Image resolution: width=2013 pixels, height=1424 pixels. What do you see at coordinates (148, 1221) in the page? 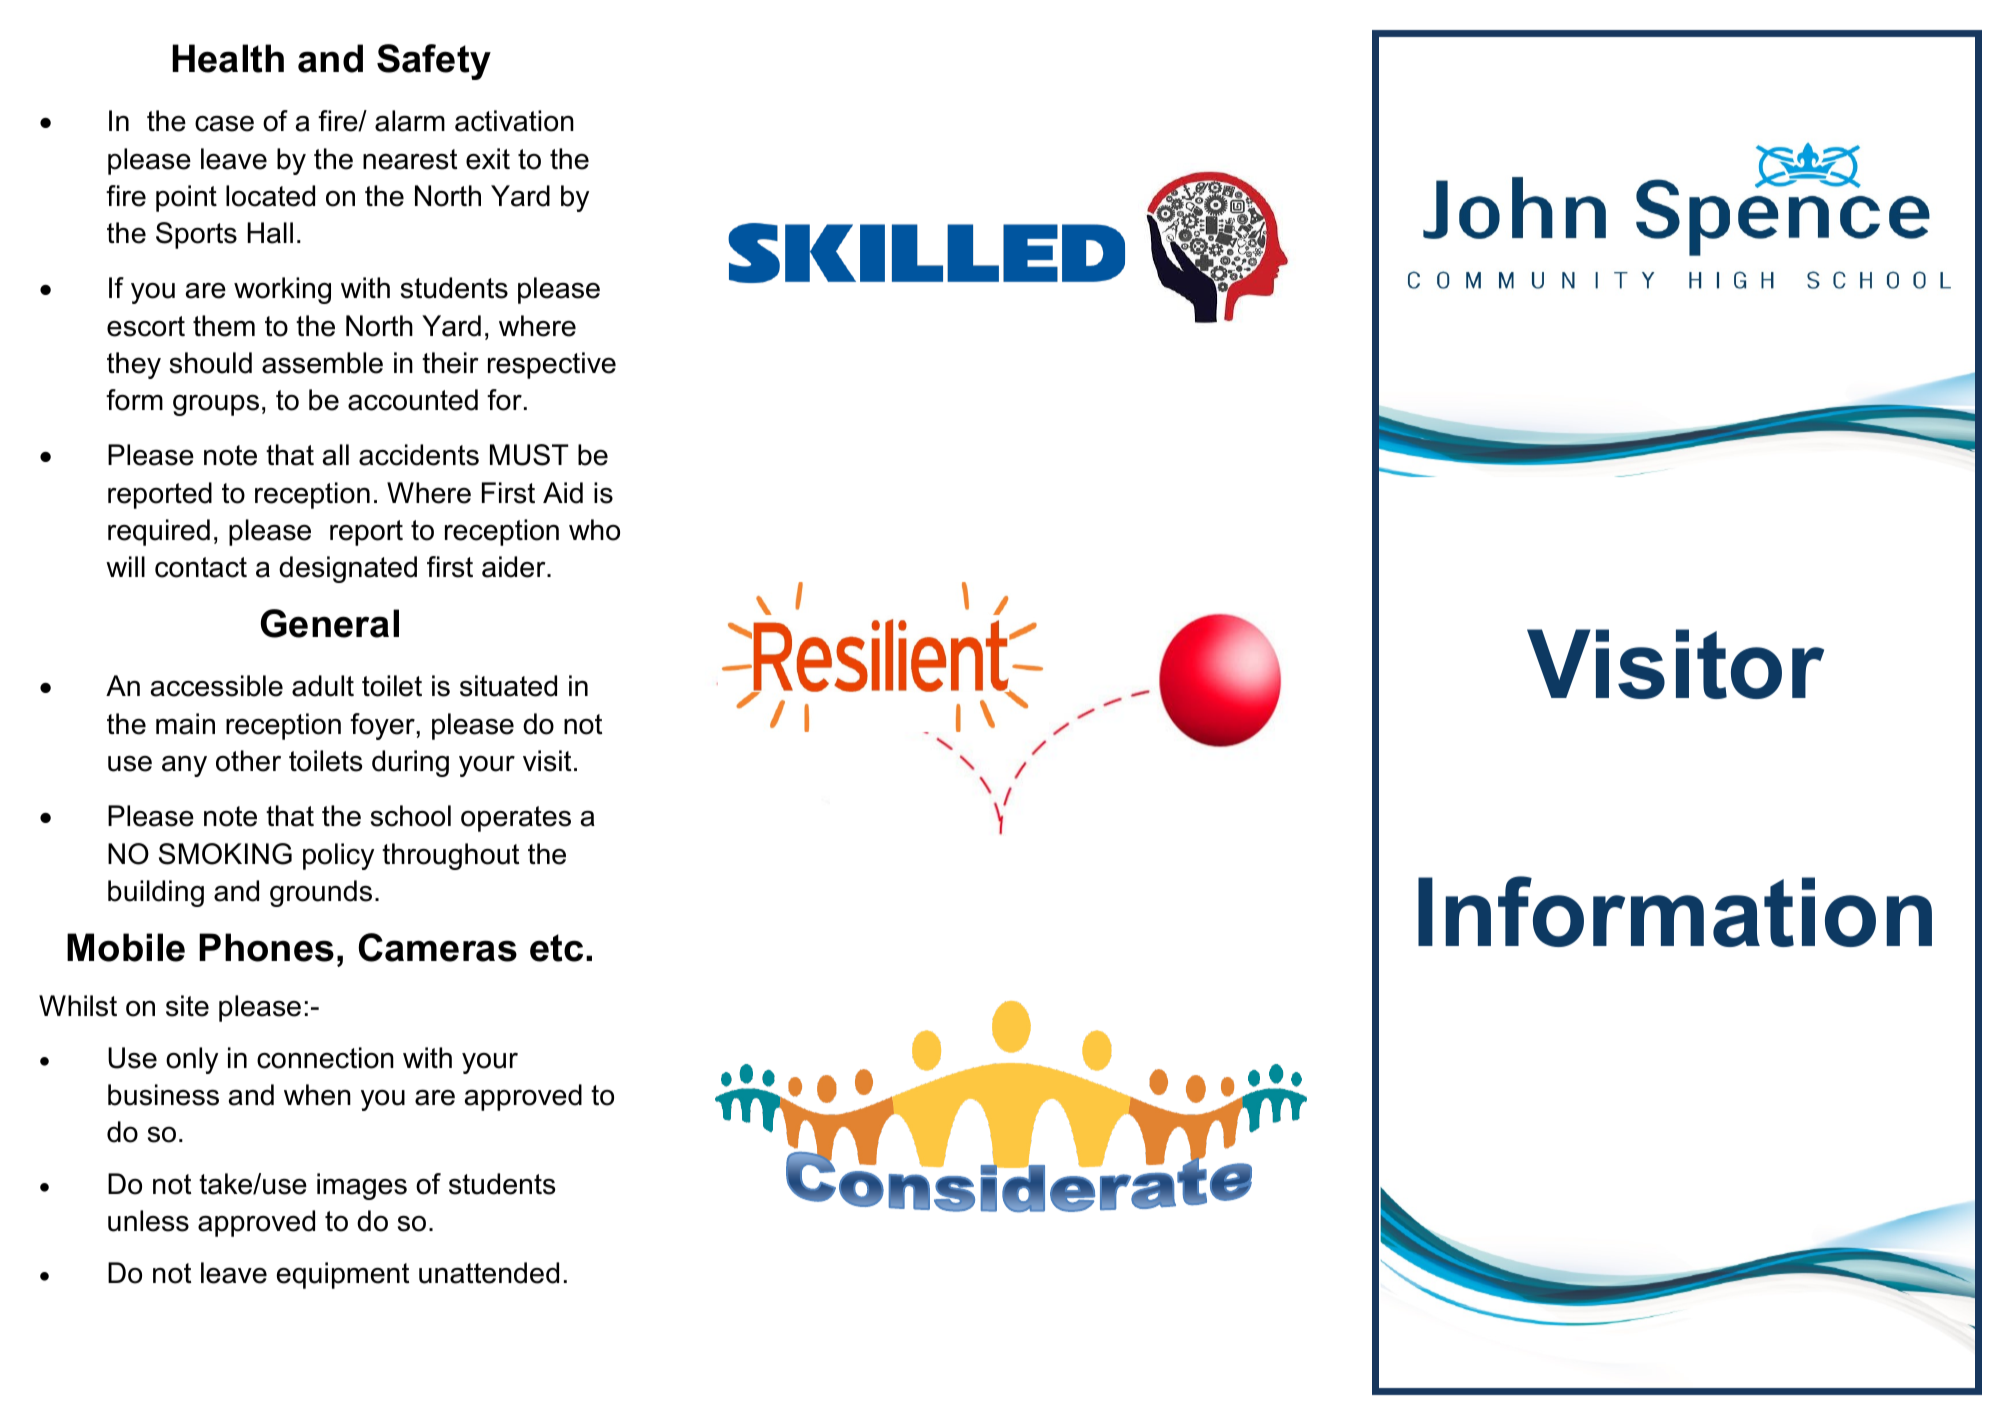
I see `unless` at bounding box center [148, 1221].
